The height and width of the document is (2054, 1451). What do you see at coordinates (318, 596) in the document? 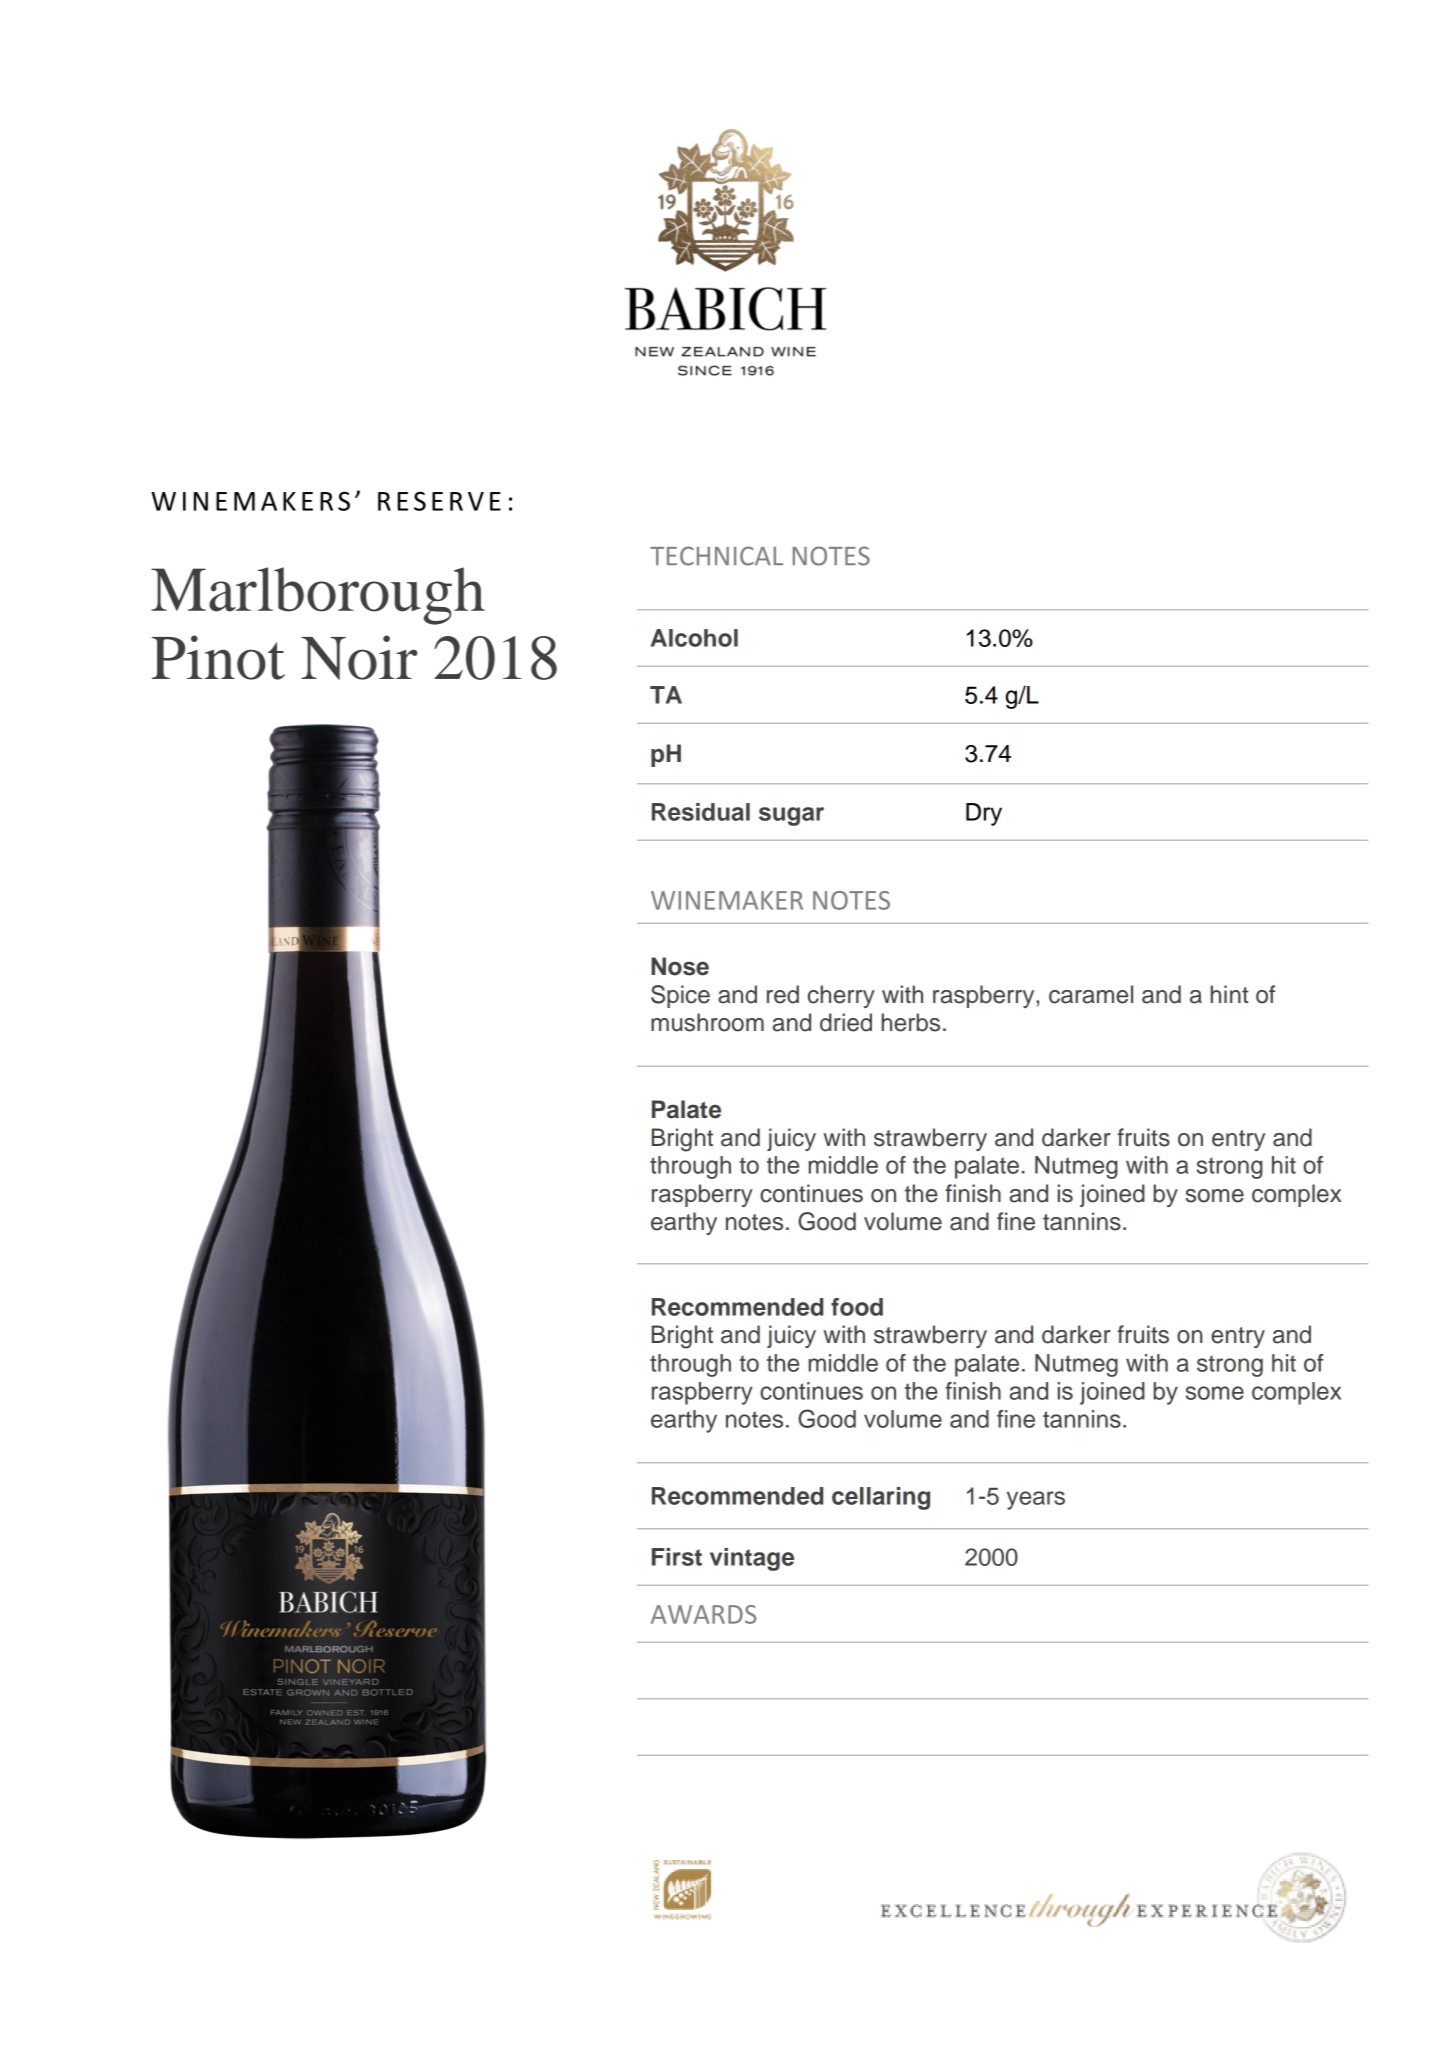
I see `Marlborough` at bounding box center [318, 596].
